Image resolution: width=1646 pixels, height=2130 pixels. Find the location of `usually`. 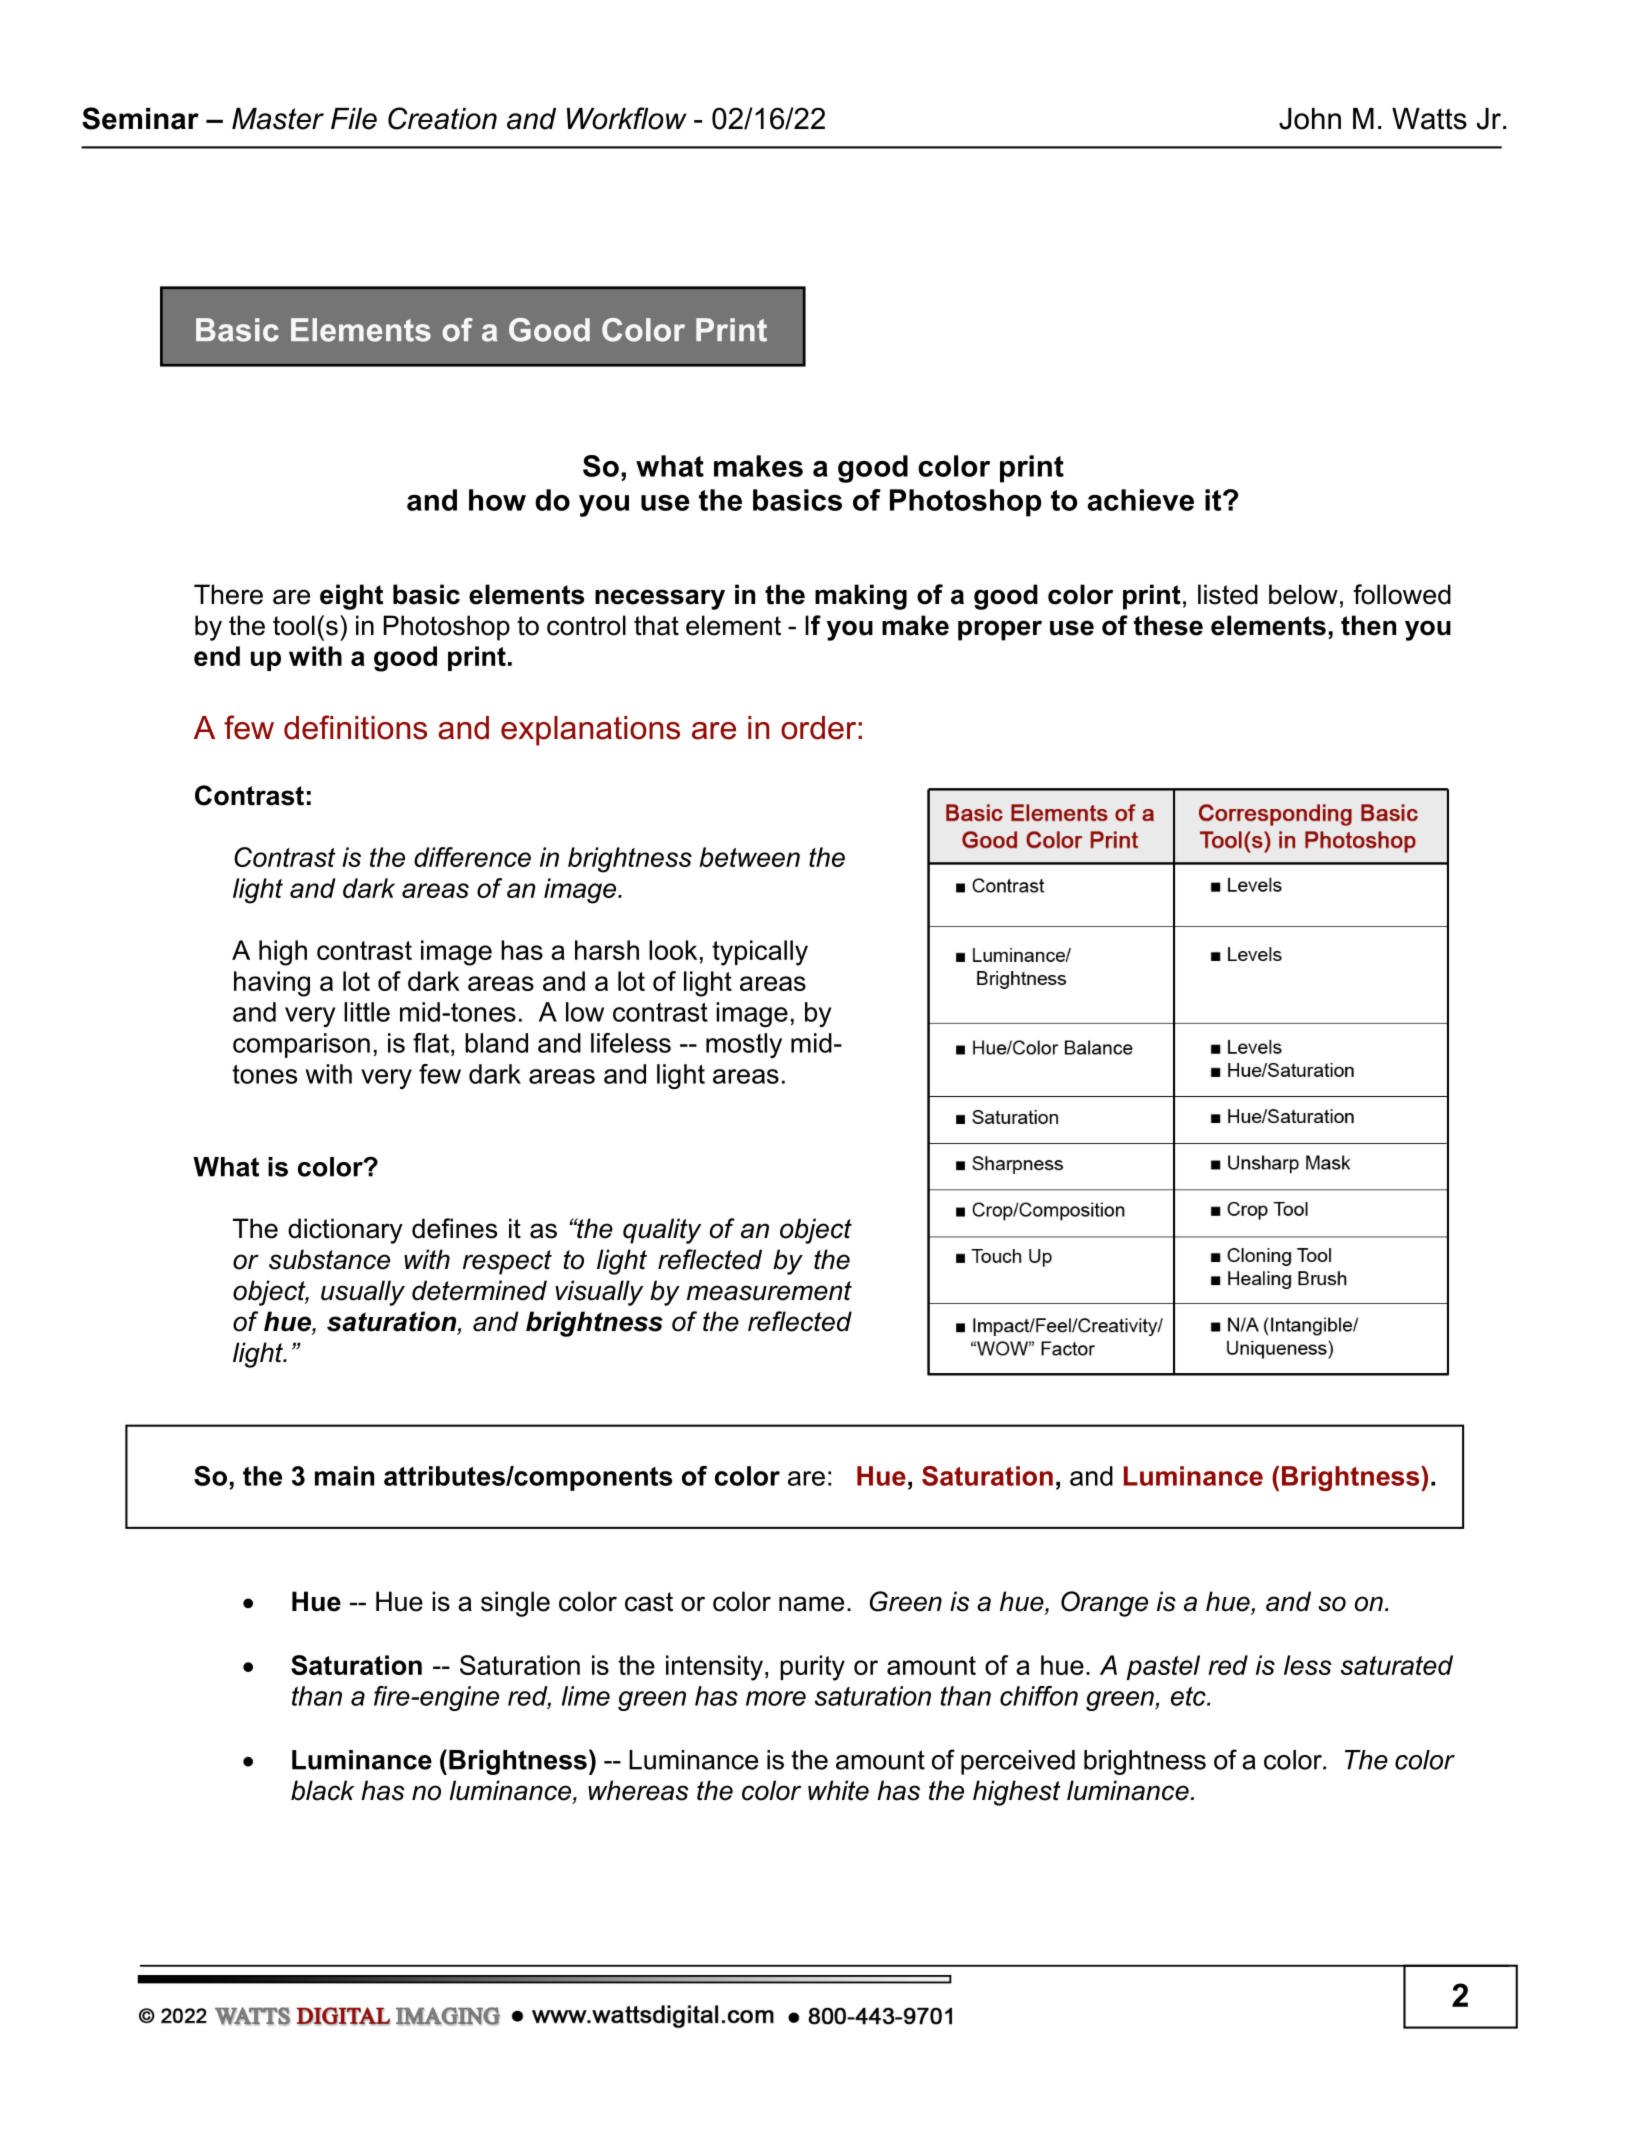

usually is located at coordinates (363, 1293).
